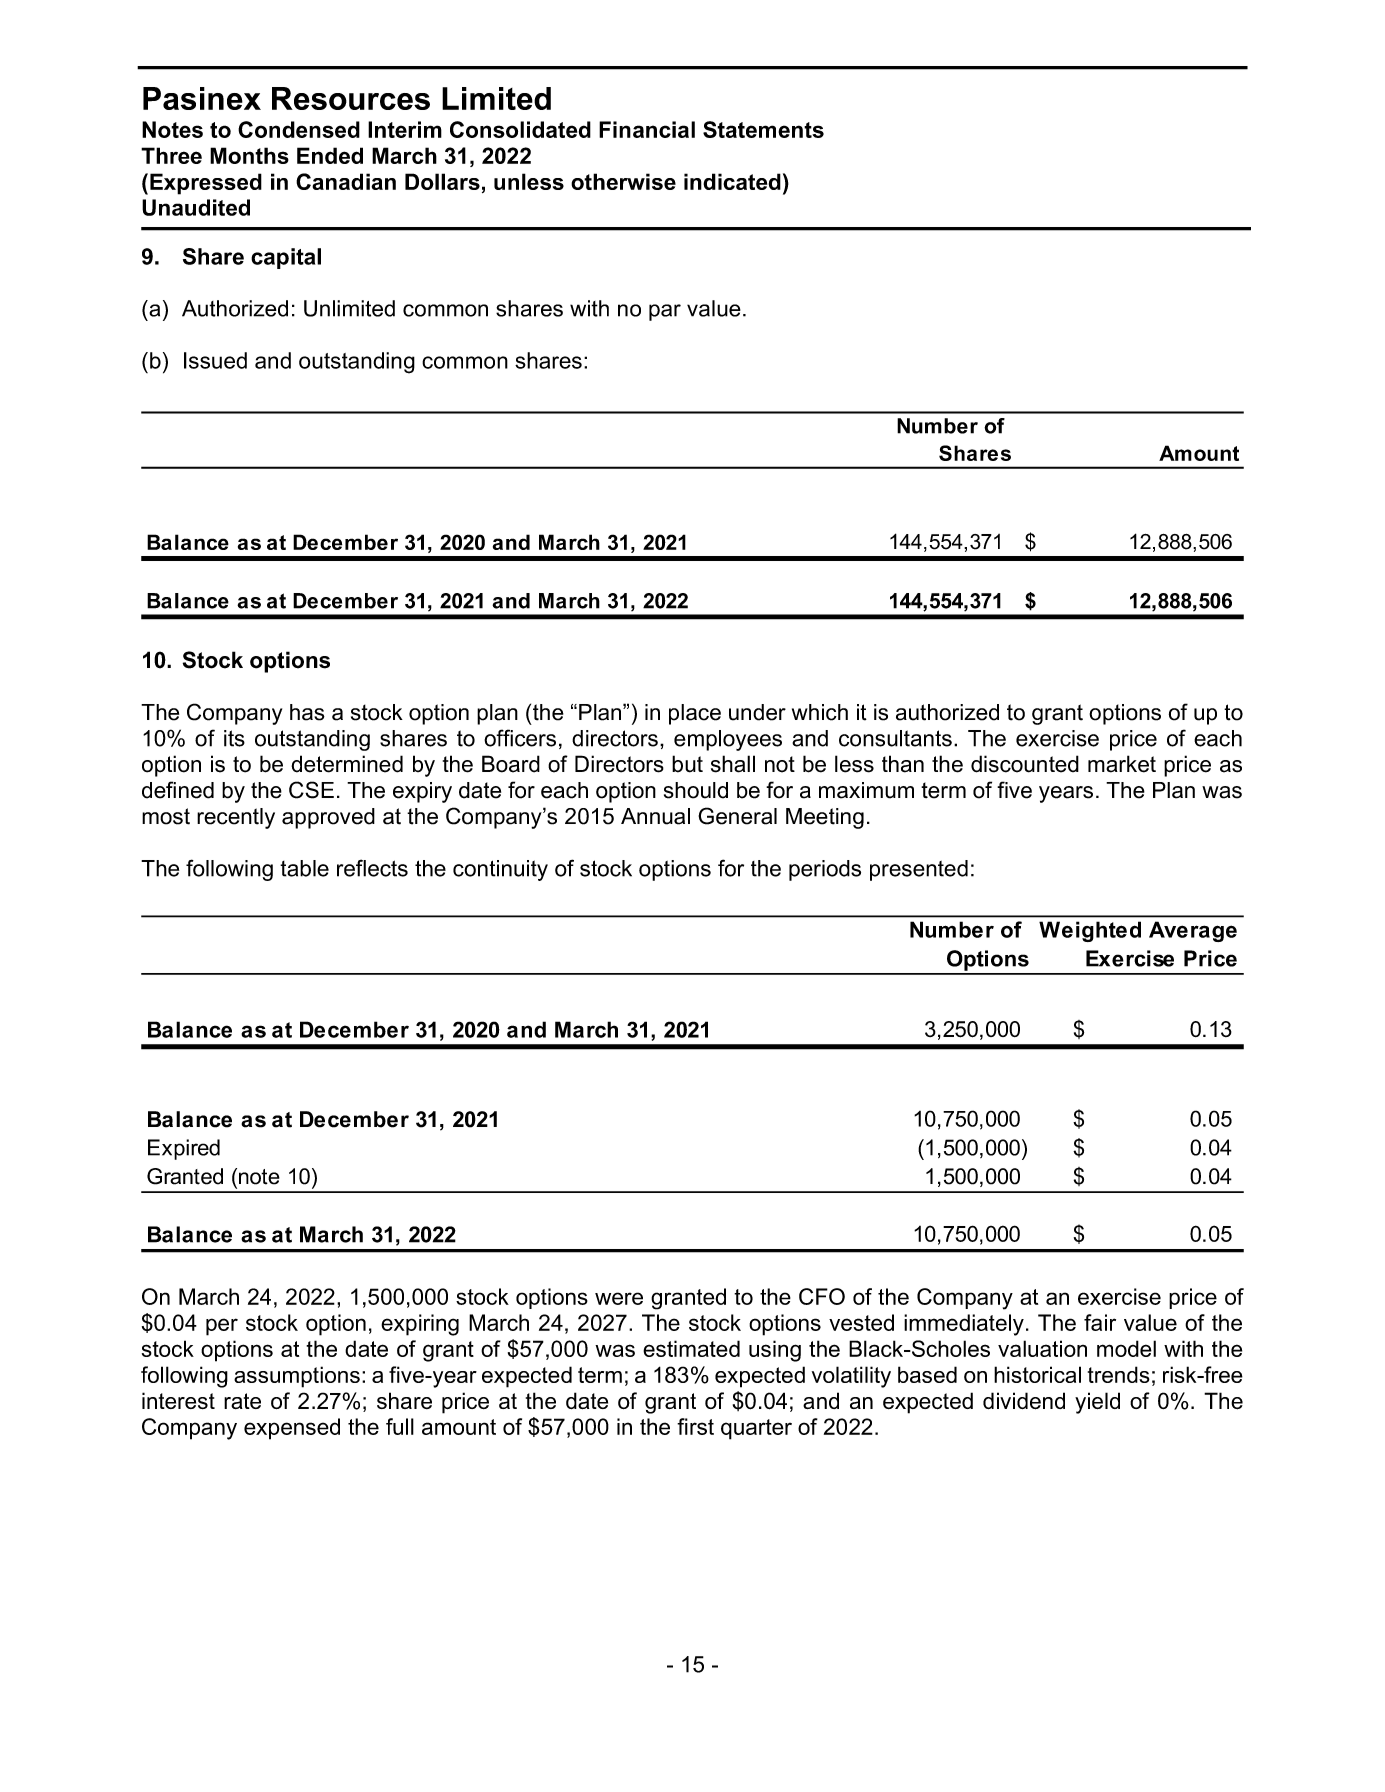 The width and height of the screenshot is (1385, 1792). I want to click on but, so click(687, 764).
